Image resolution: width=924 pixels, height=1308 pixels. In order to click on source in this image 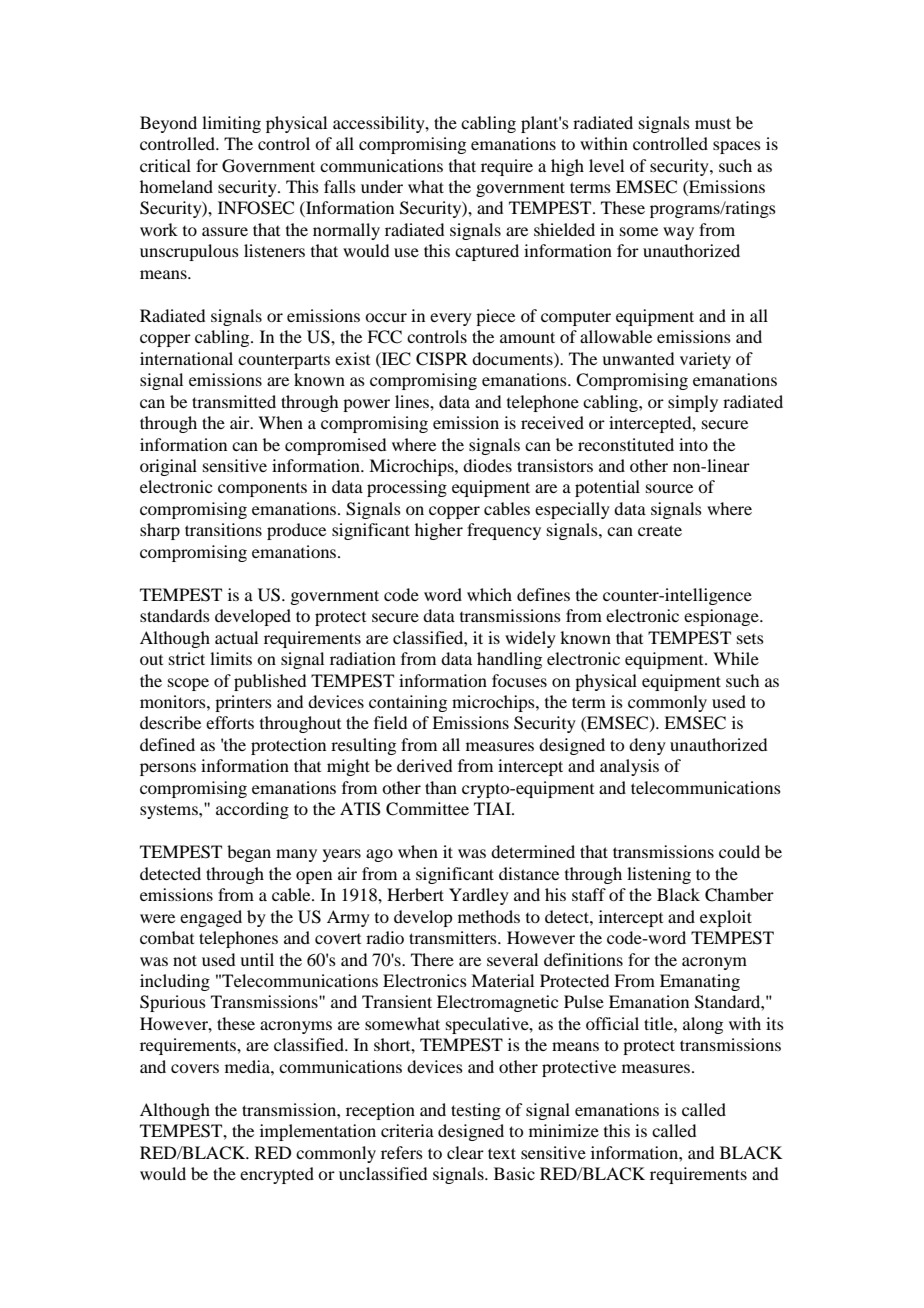, I will do `click(669, 488)`.
